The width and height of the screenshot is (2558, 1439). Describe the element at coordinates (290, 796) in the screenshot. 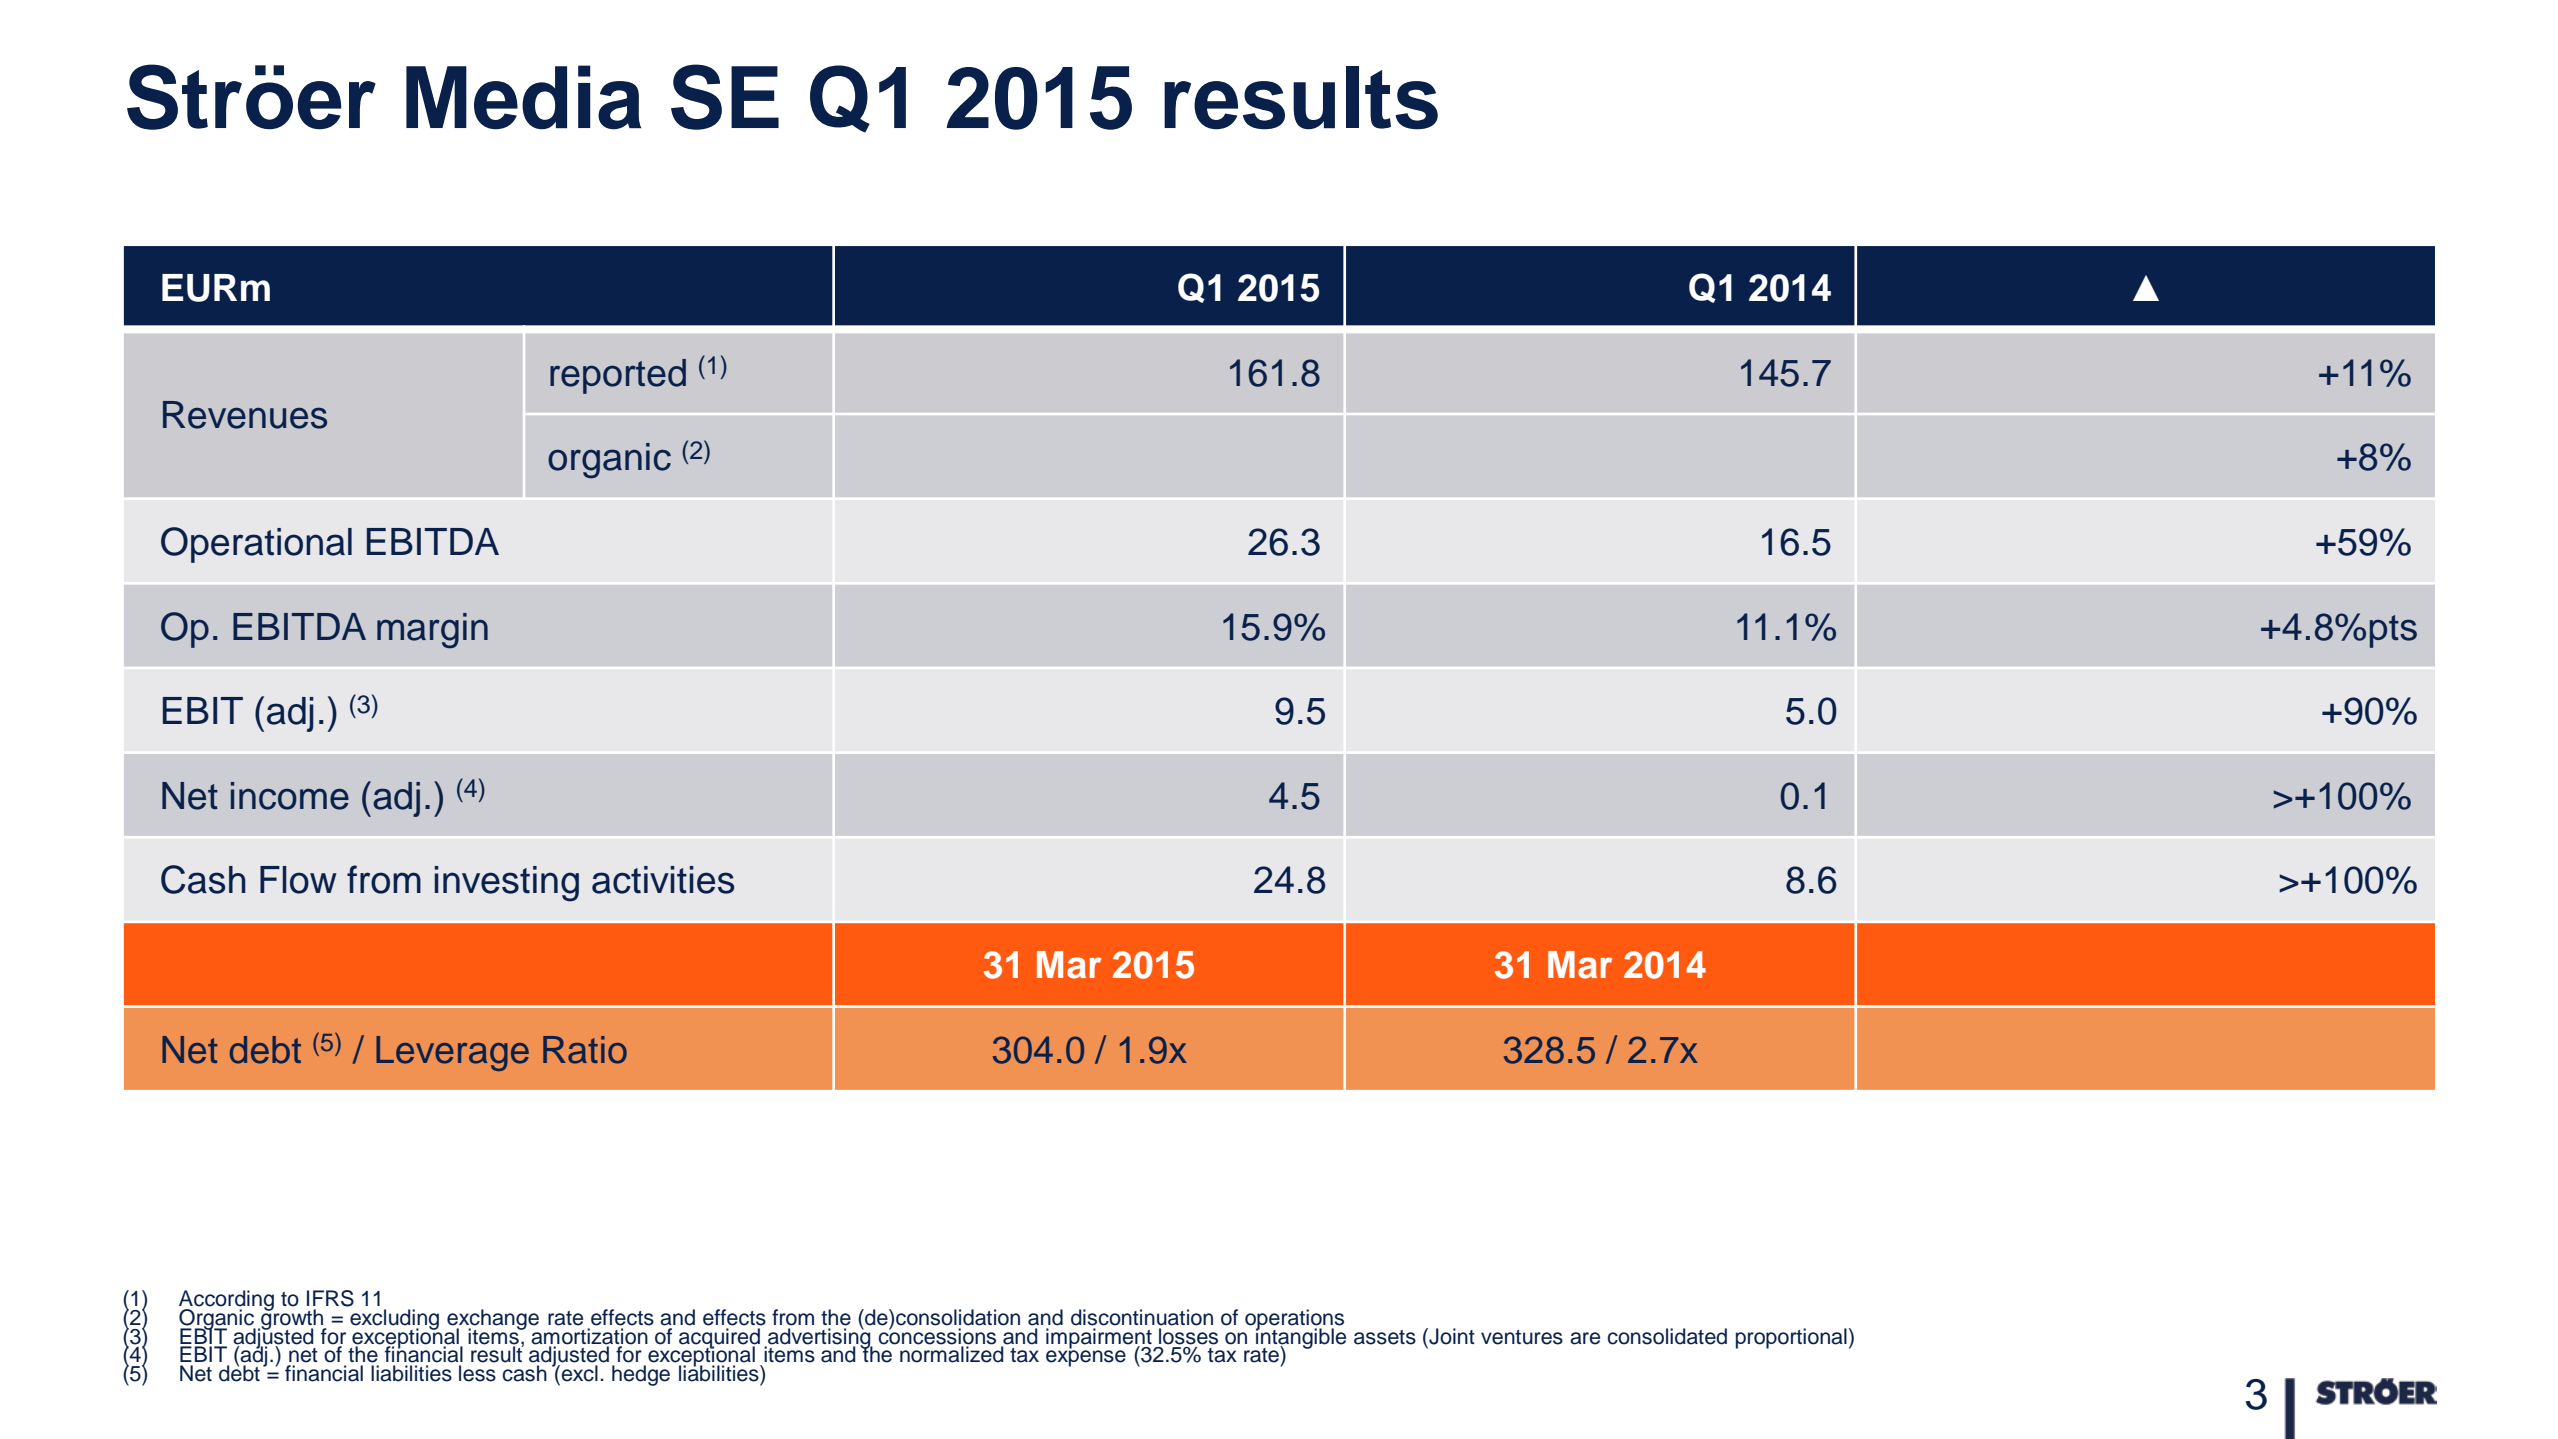

I see `income` at that location.
